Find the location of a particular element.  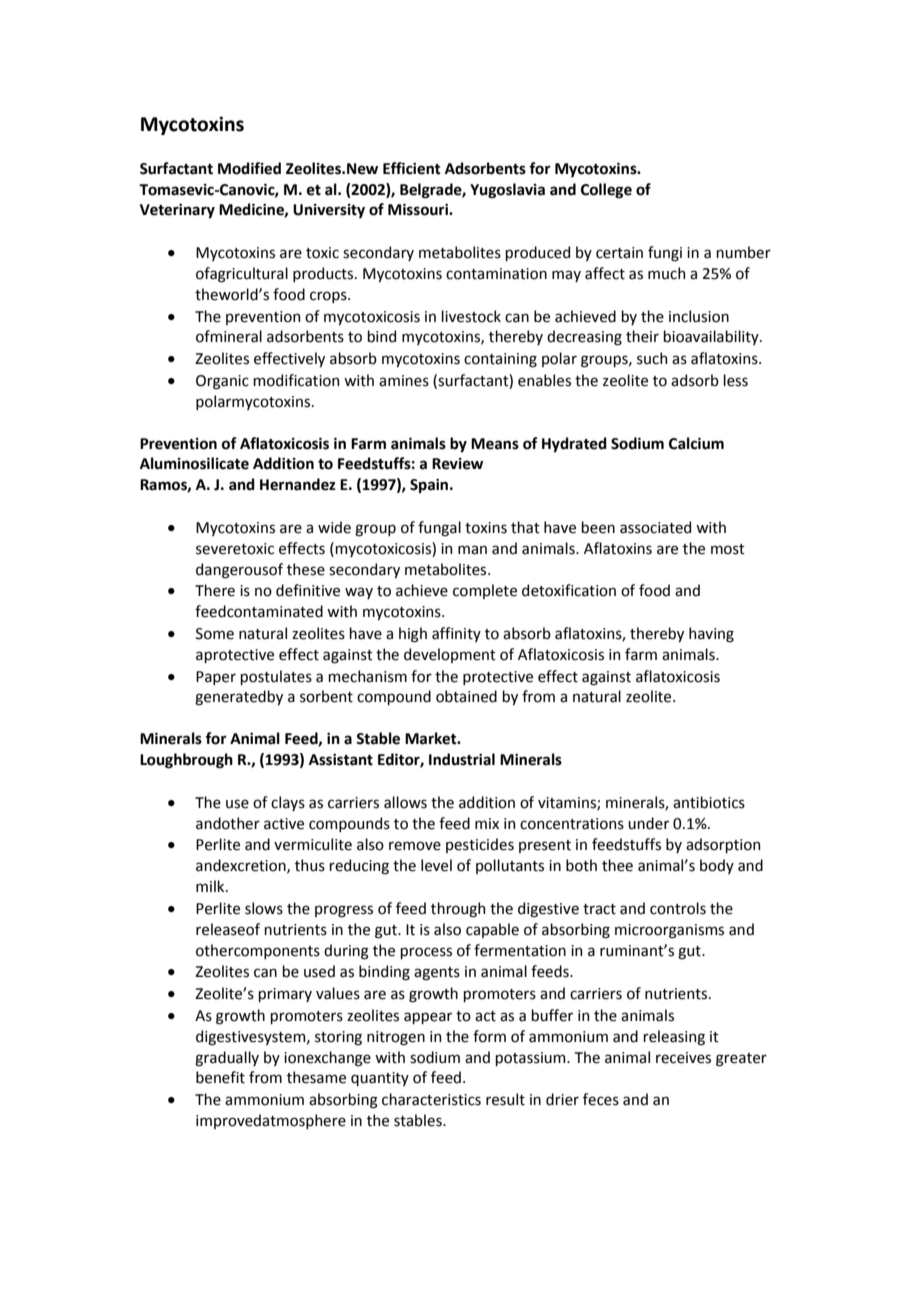

College is located at coordinates (606, 191).
